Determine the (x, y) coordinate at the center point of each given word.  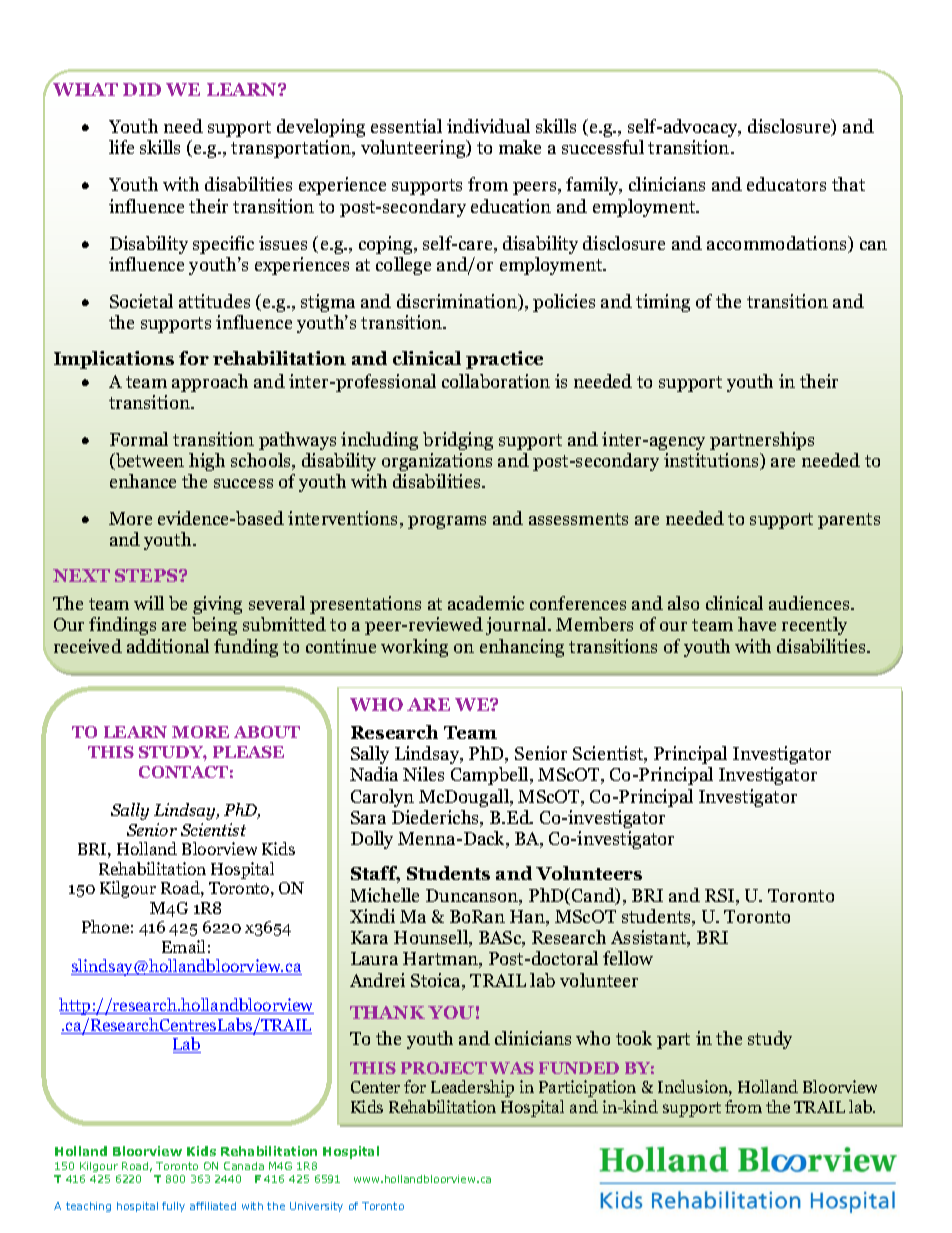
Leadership (472, 1088)
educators (786, 184)
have (757, 624)
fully (173, 1207)
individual (488, 126)
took (634, 1038)
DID (142, 89)
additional (168, 646)
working (414, 648)
